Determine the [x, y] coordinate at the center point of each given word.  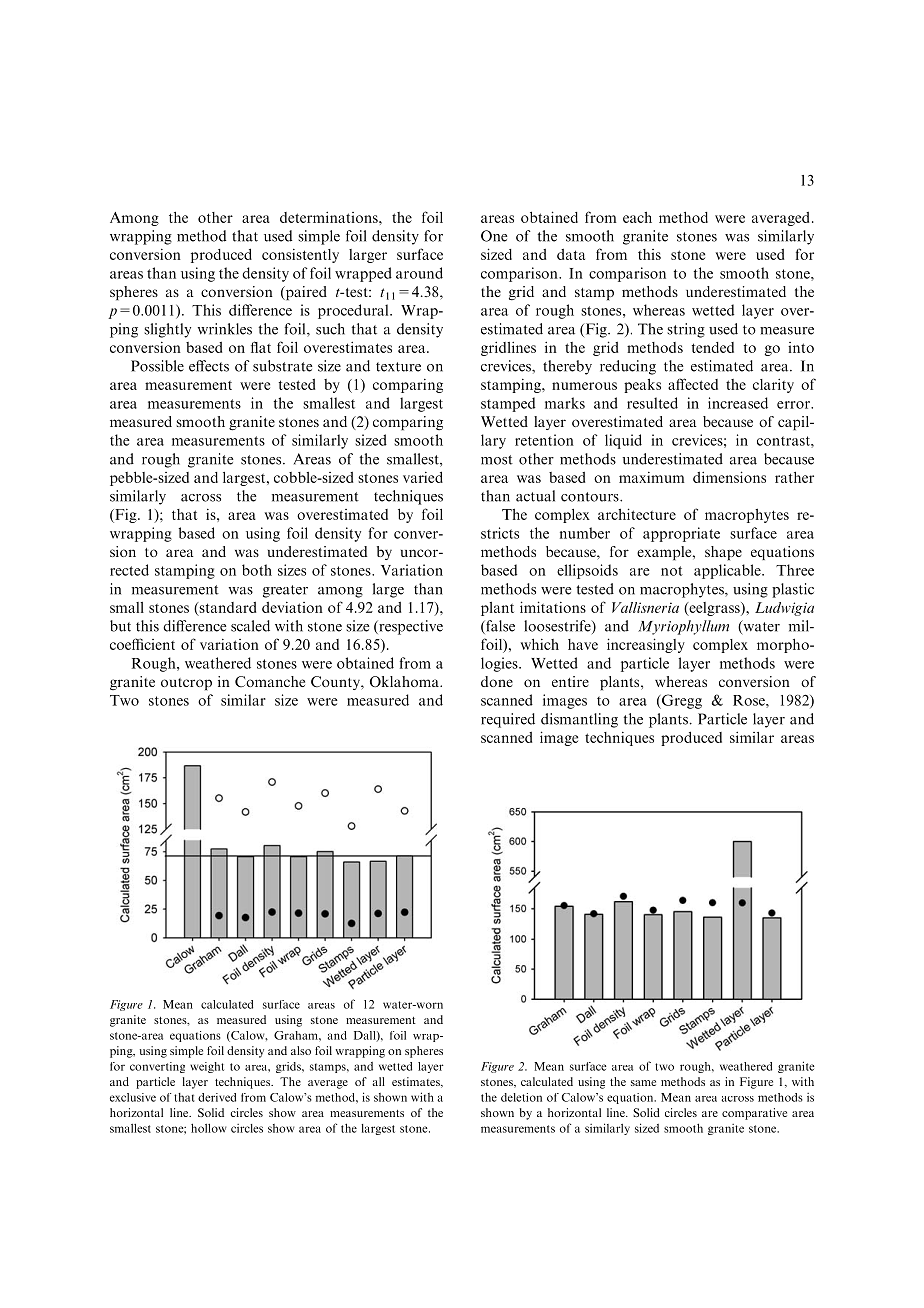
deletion [521, 1097]
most [497, 460]
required [508, 720]
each [637, 217]
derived [217, 1097]
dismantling [579, 720]
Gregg [681, 701]
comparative [754, 1114]
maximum [652, 477]
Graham [297, 1035]
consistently [300, 256]
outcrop [186, 684]
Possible [157, 366]
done [497, 681]
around [419, 273]
